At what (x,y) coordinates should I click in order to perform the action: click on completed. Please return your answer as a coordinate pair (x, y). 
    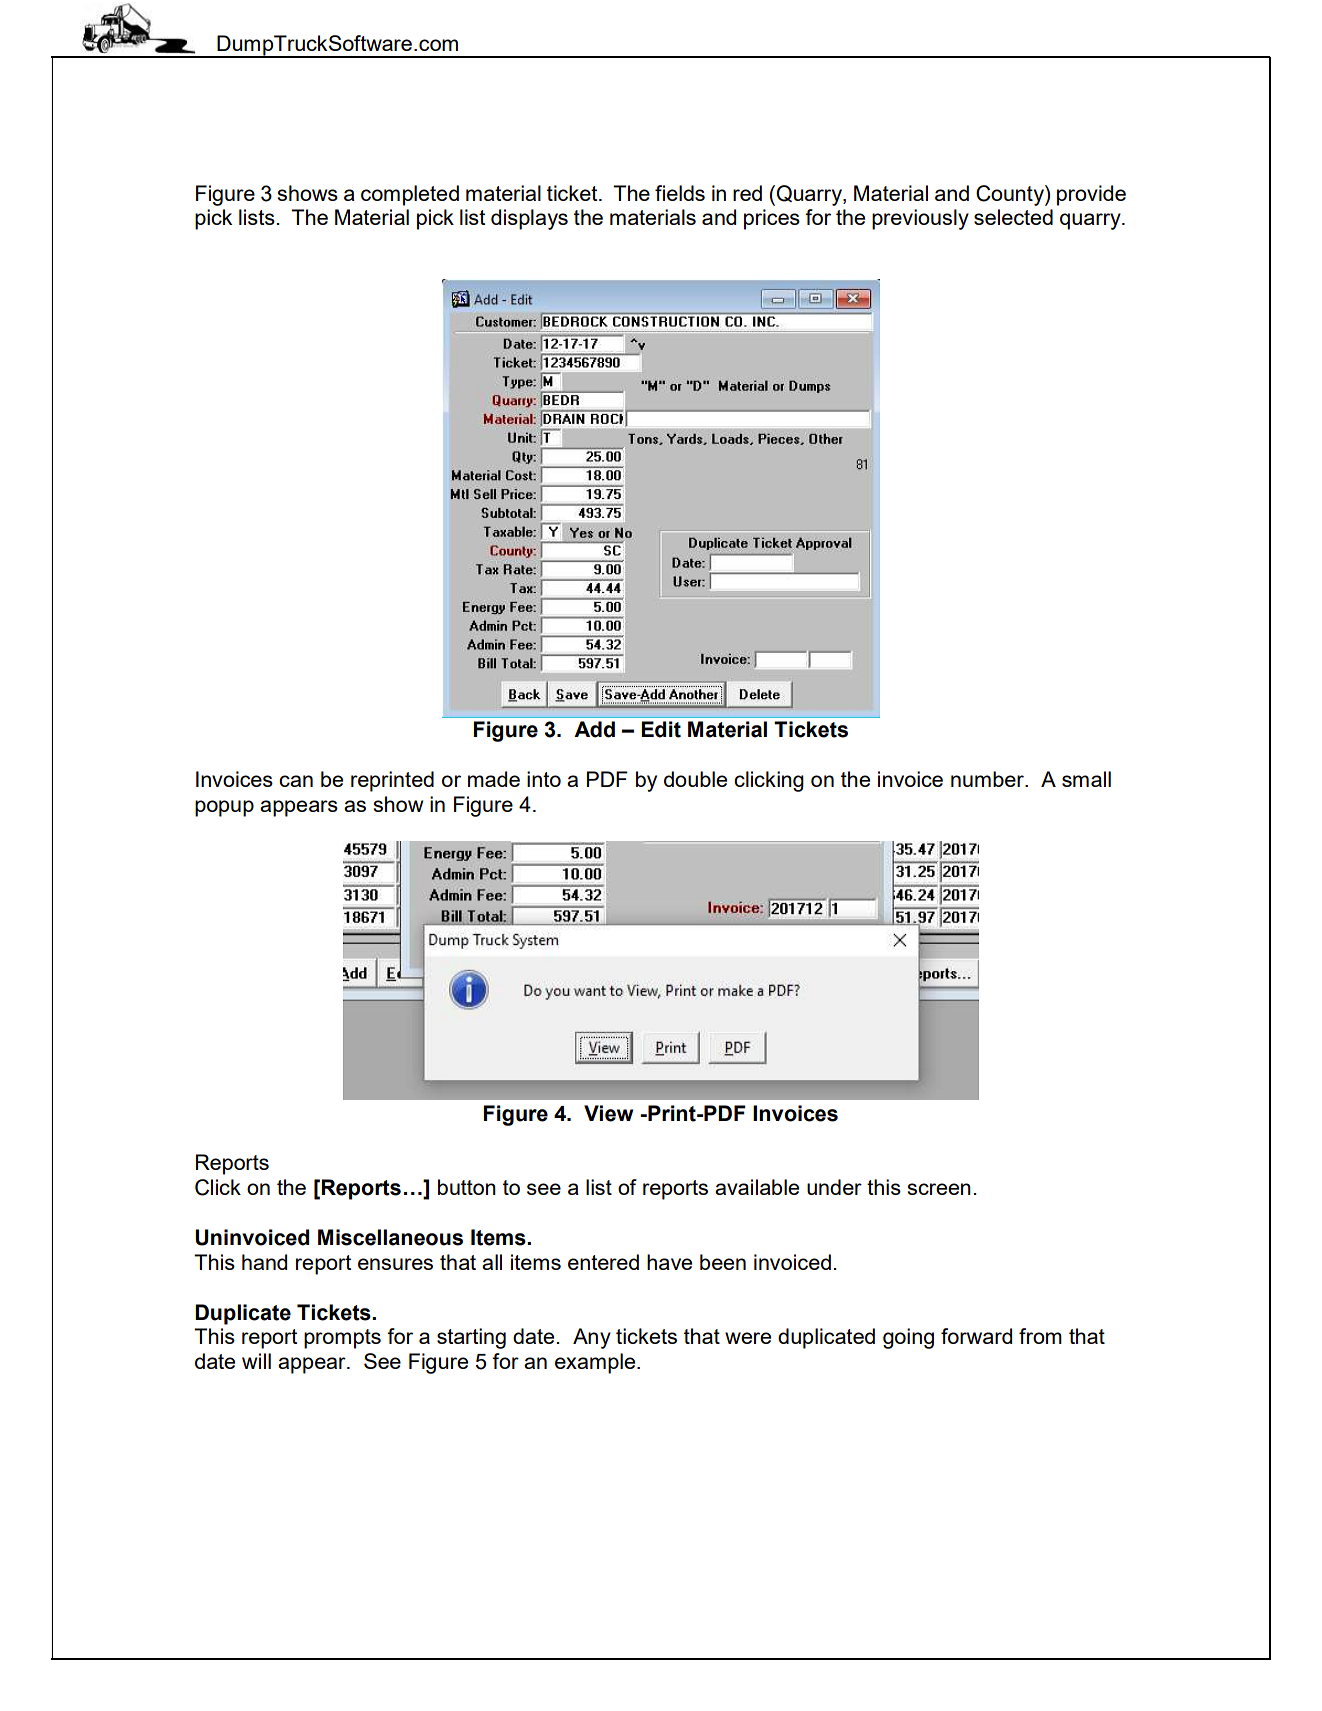
    Looking at the image, I should click on (410, 195).
